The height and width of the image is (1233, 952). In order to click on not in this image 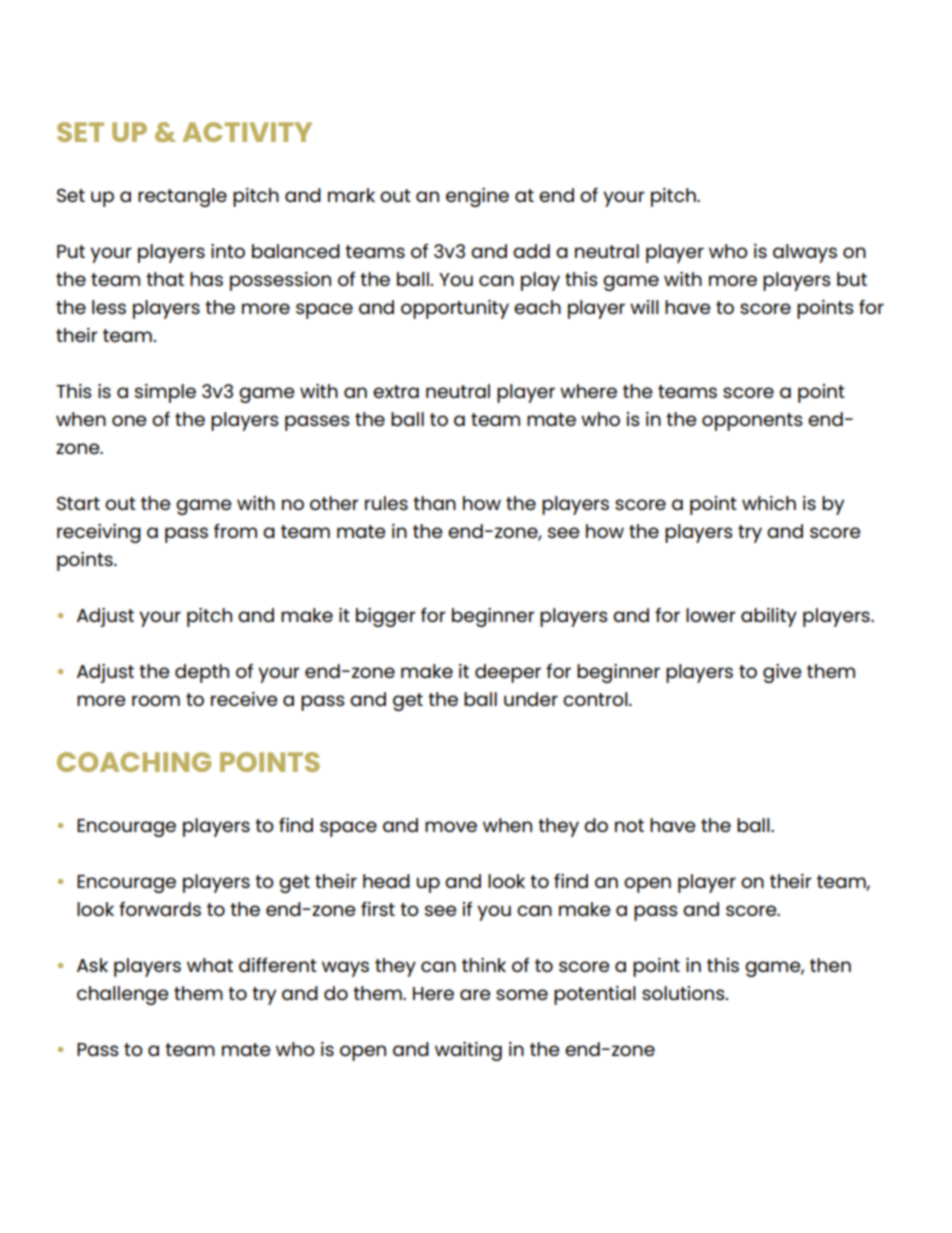, I will do `click(629, 825)`.
